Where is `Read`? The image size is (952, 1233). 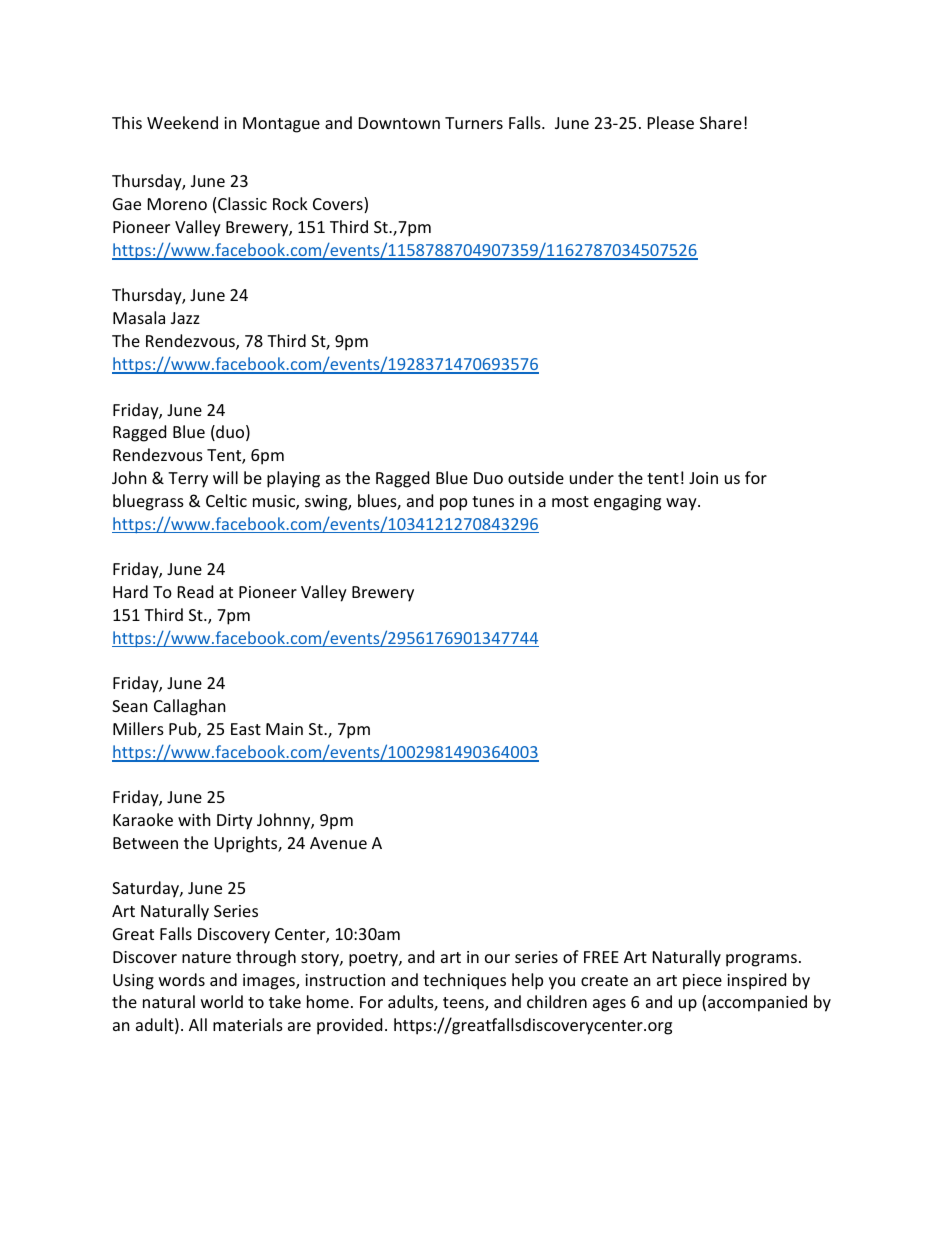
Read is located at coordinates (195, 591).
